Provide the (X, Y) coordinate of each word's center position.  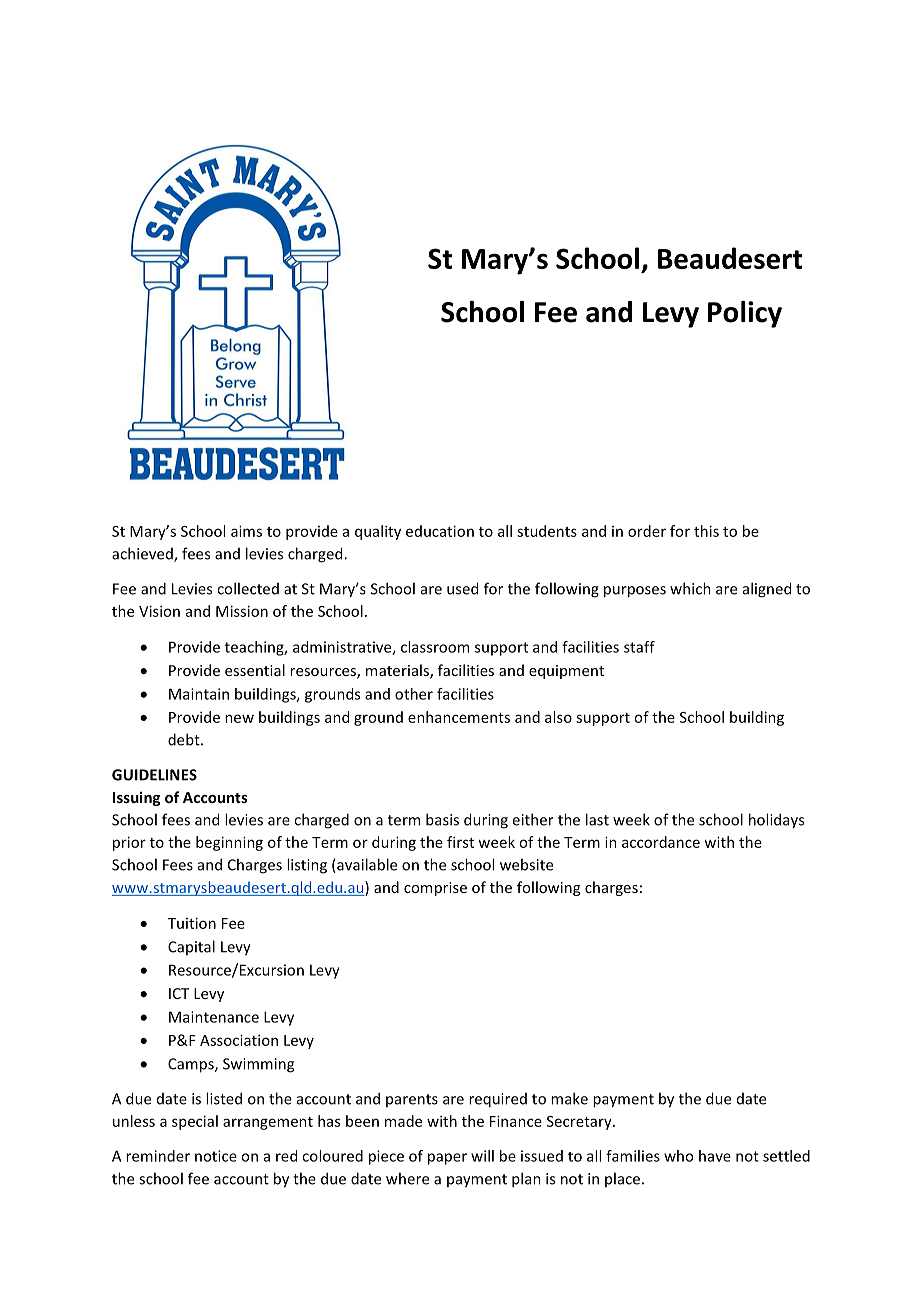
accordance (661, 842)
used (462, 588)
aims (246, 531)
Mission (242, 611)
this (706, 531)
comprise (435, 889)
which (690, 588)
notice (216, 1156)
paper (447, 1159)
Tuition (192, 923)
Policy (745, 314)
